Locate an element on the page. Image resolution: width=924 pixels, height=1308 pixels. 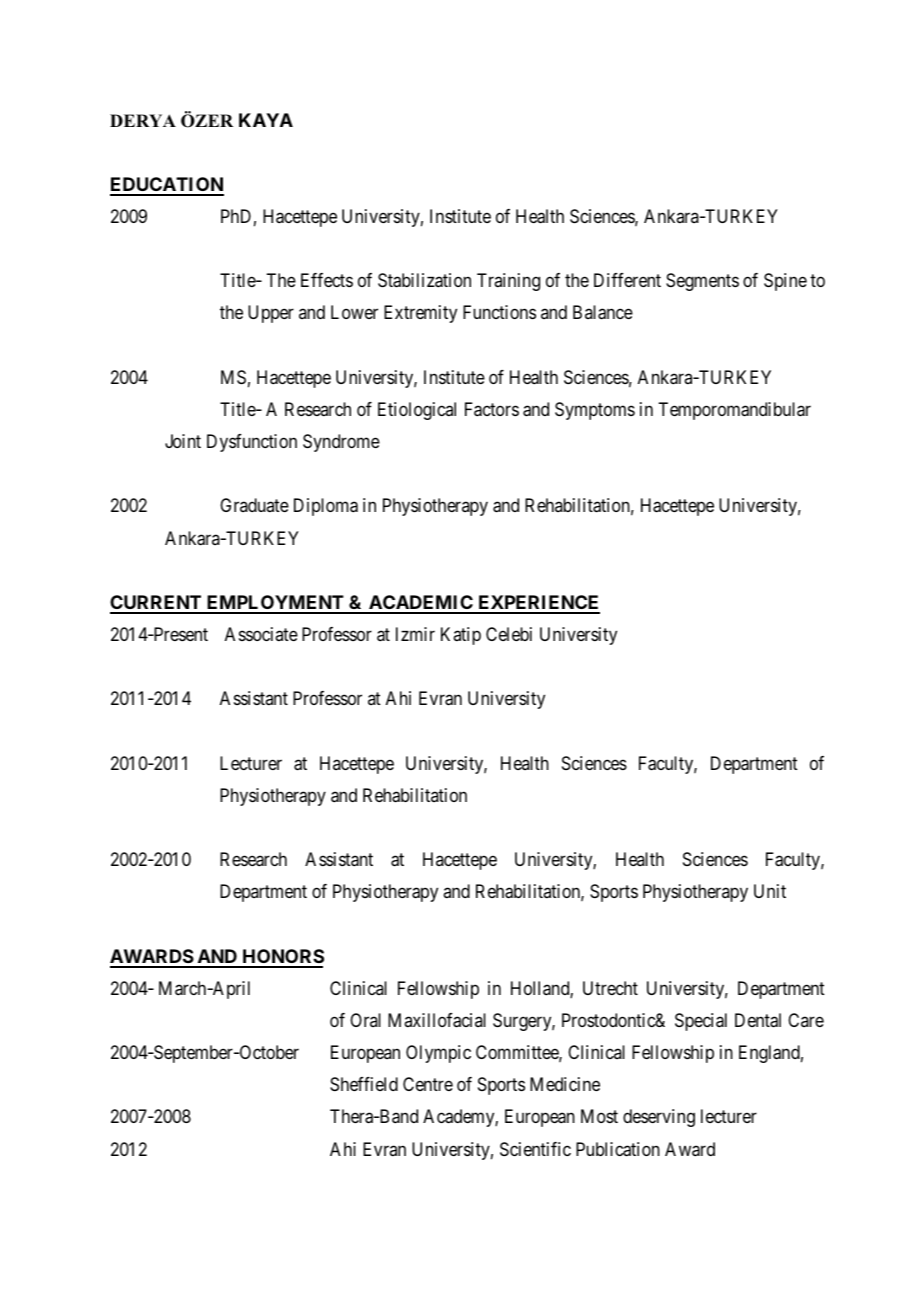
Sheffield is located at coordinates (364, 1084).
